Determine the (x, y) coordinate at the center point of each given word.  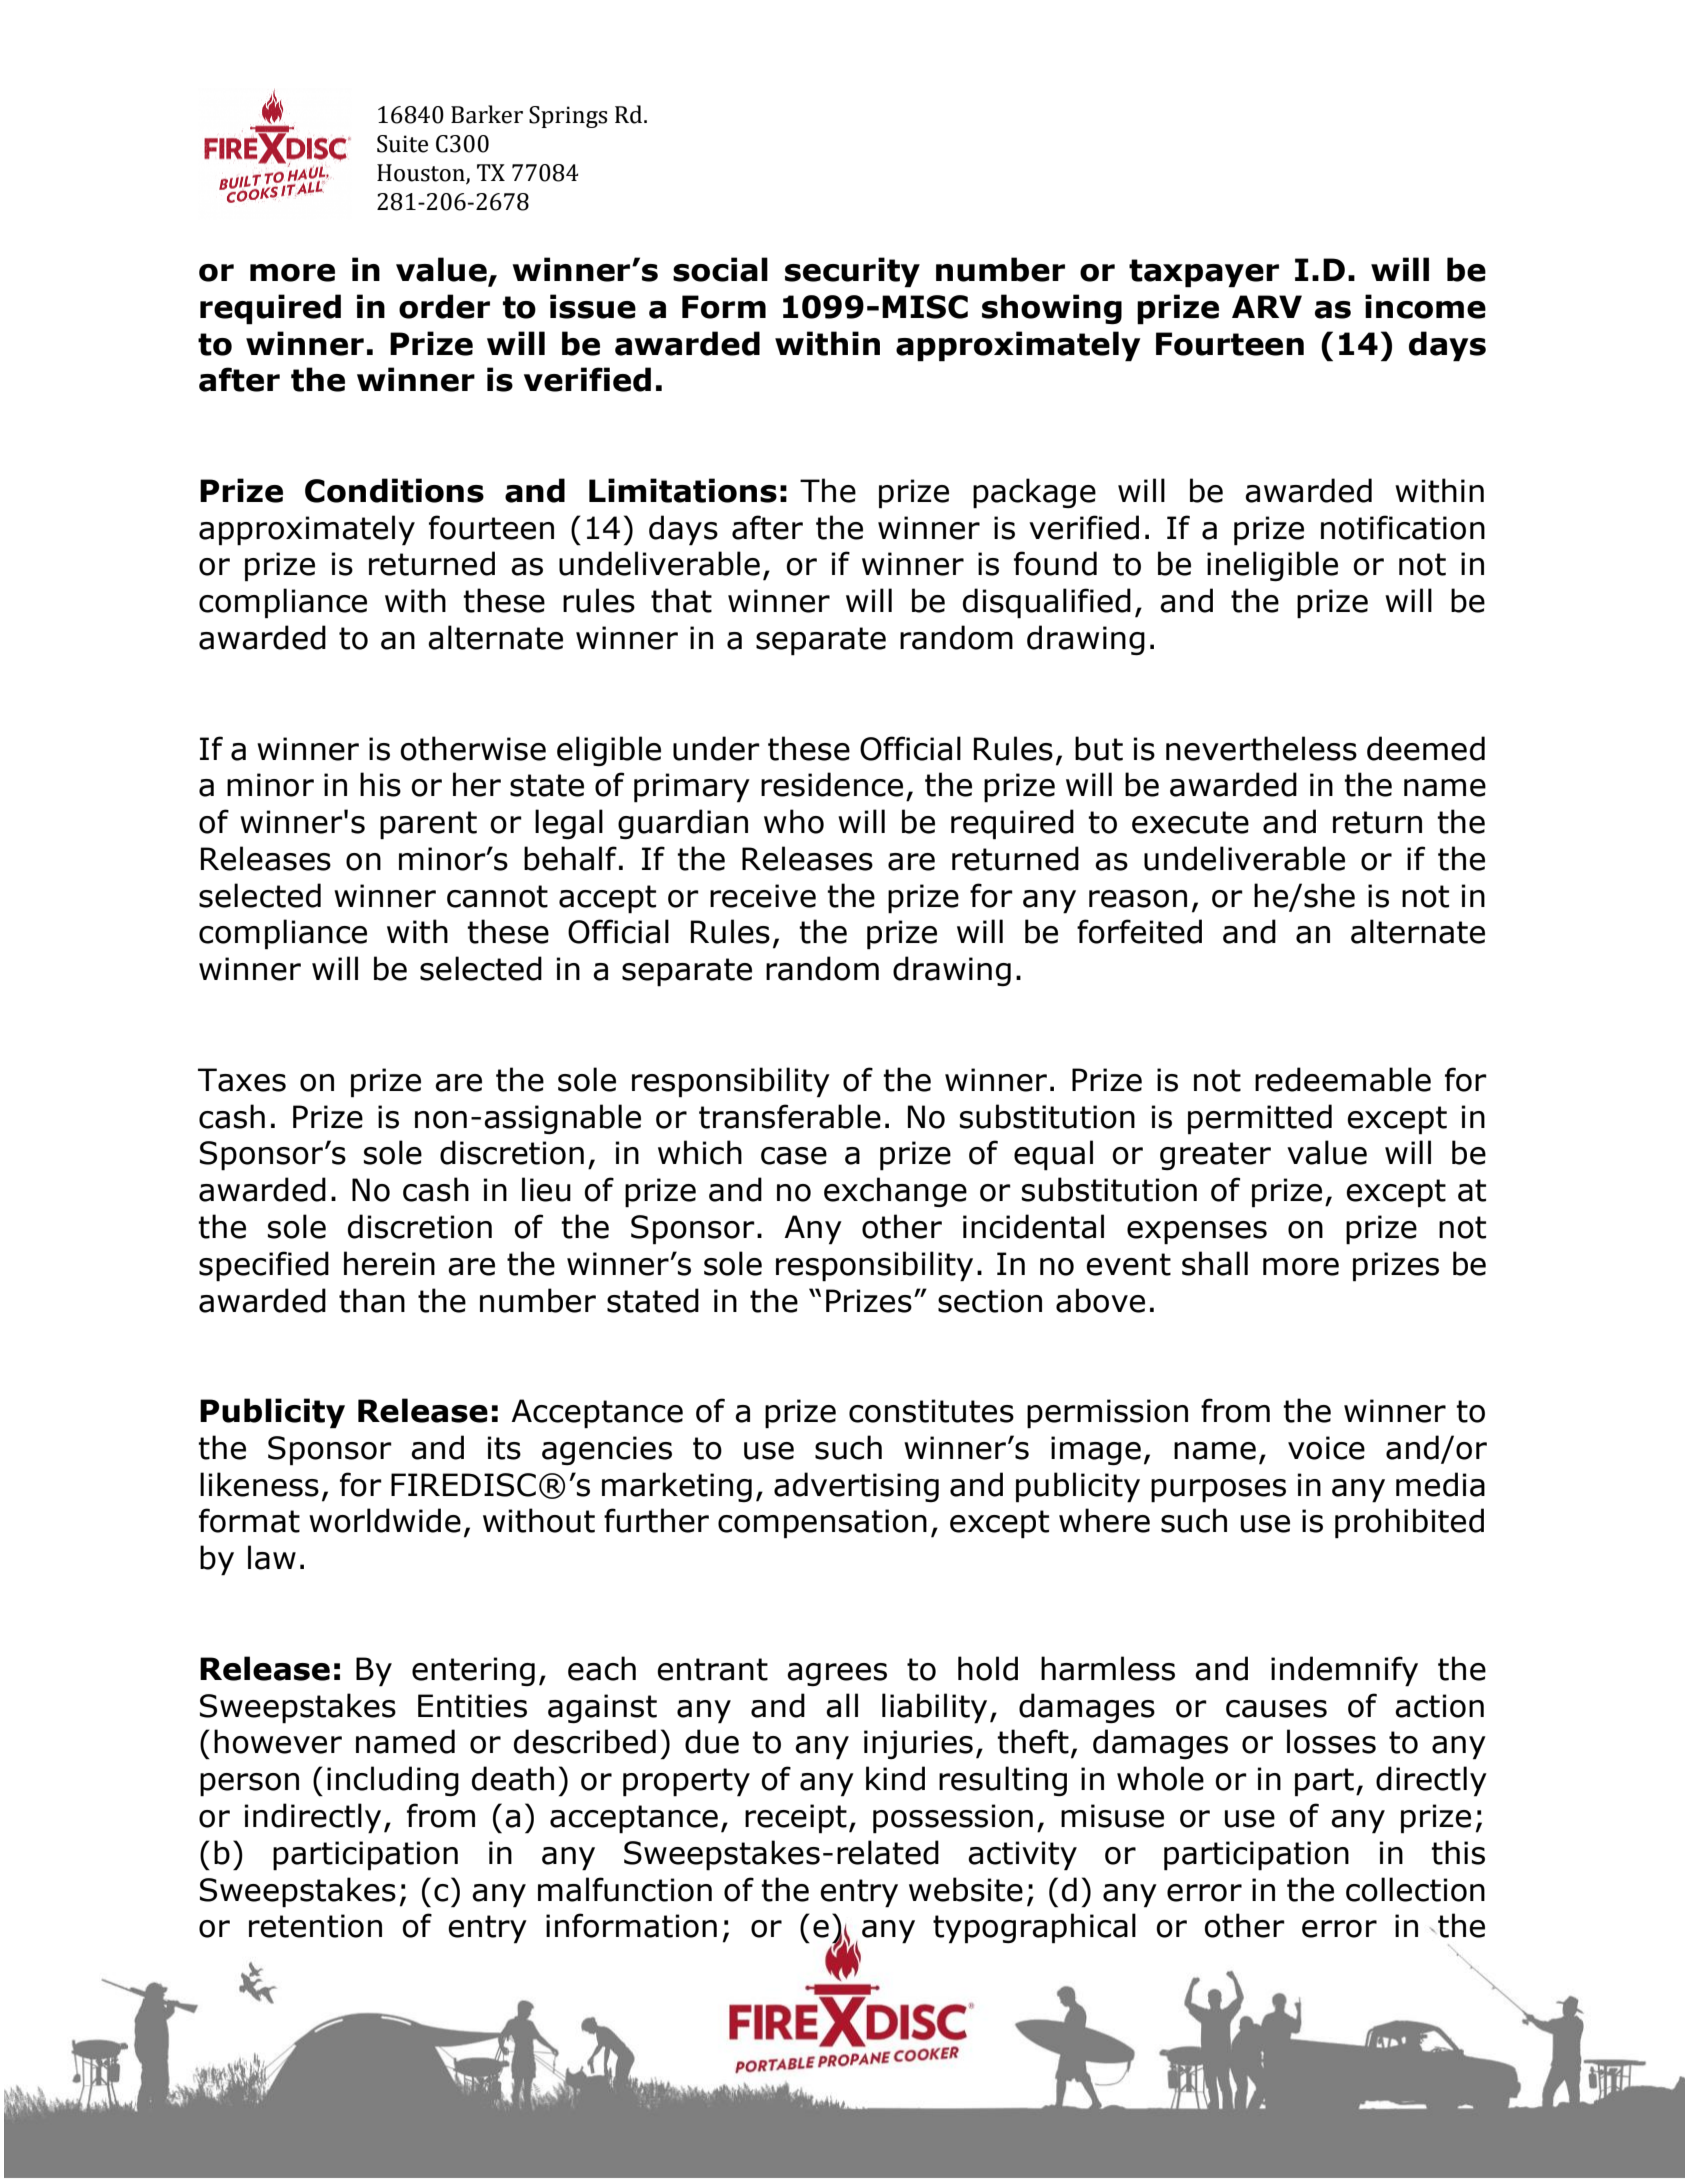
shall (1215, 1263)
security (852, 272)
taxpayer (1204, 273)
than (372, 1300)
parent (428, 825)
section (990, 1301)
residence (832, 784)
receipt (796, 1819)
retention (315, 1926)
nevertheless (1261, 748)
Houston (422, 173)
